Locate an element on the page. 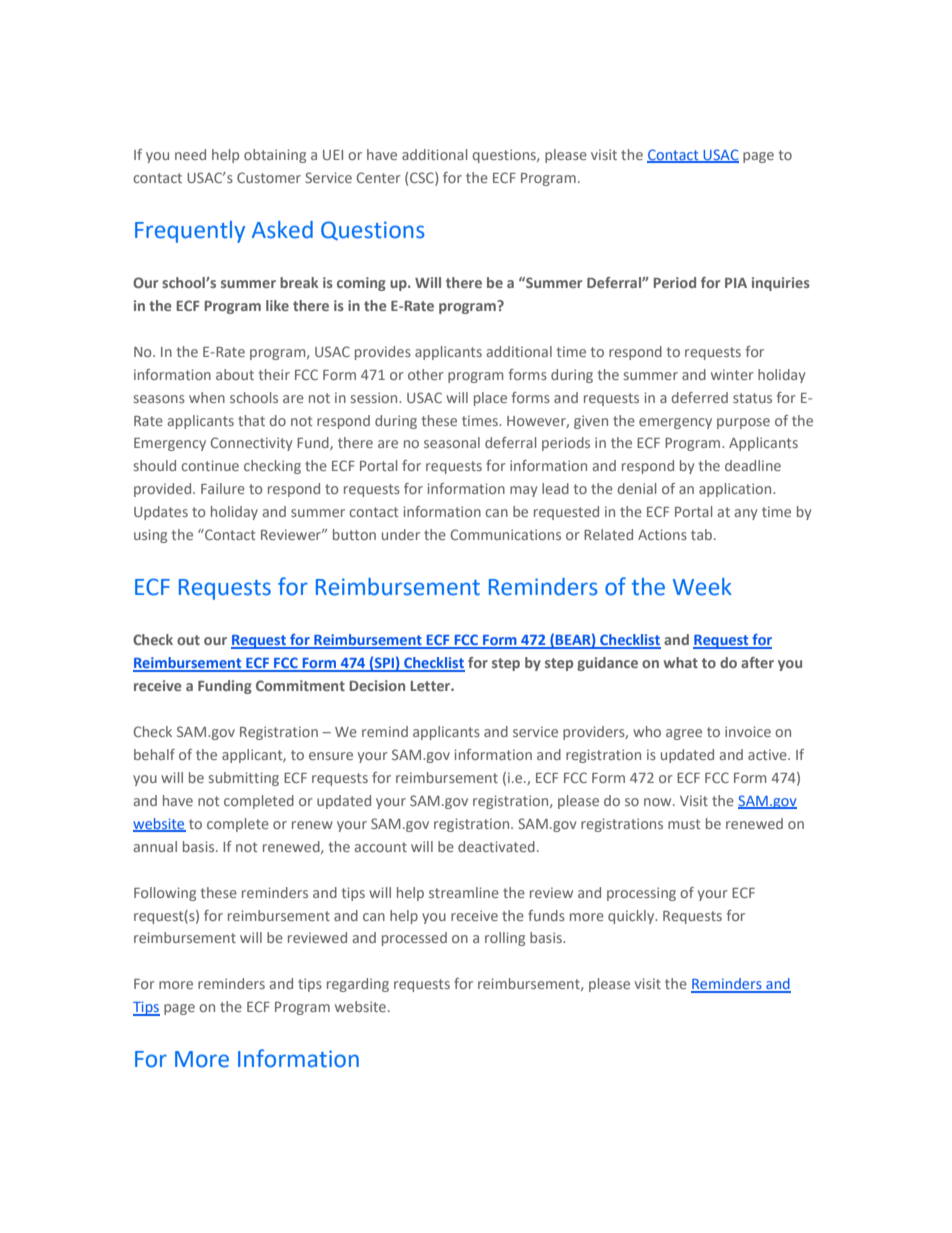 The height and width of the page is (1233, 952). Customer is located at coordinates (269, 177).
